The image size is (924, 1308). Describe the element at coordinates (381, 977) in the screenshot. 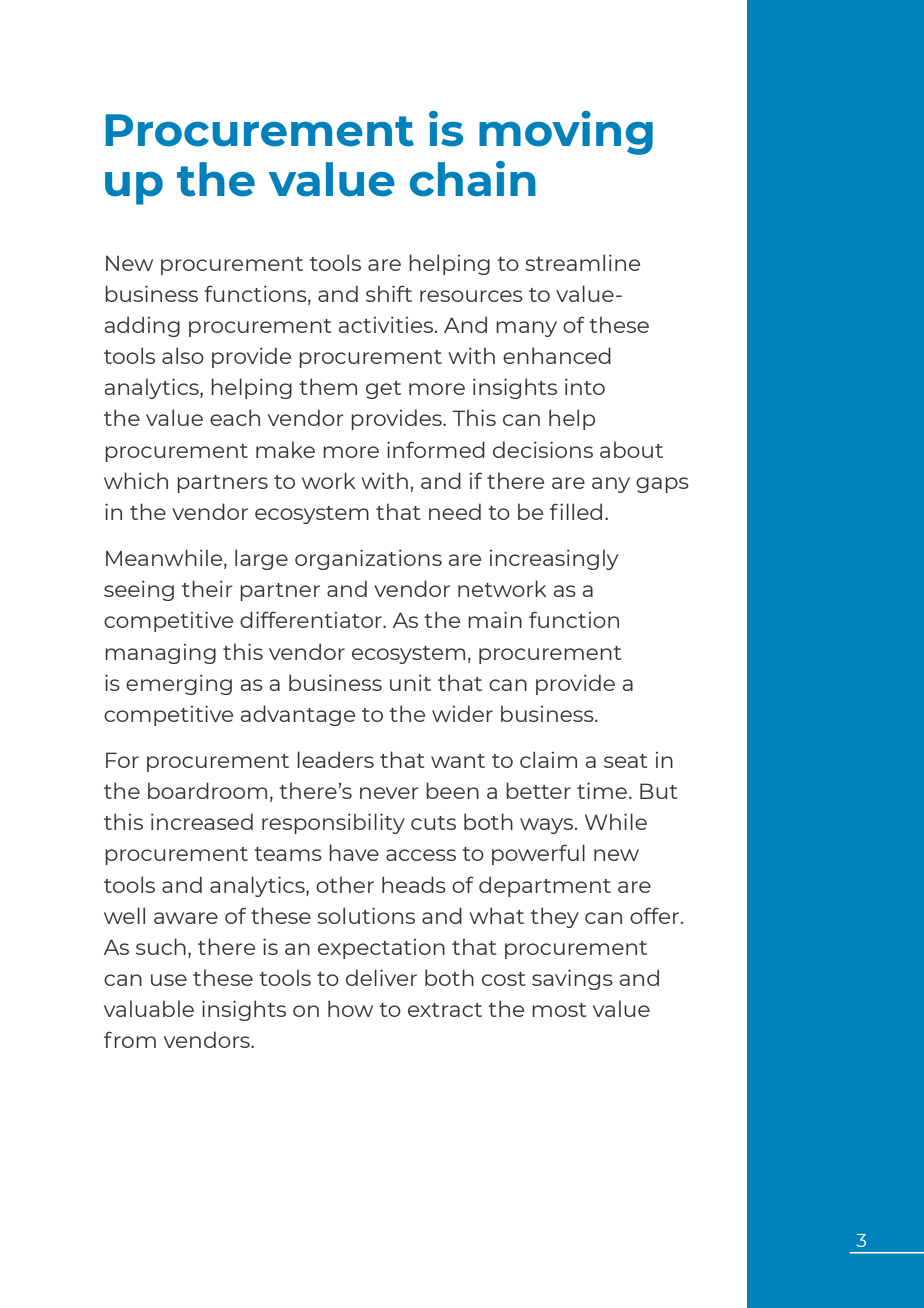

I see `deliver` at that location.
